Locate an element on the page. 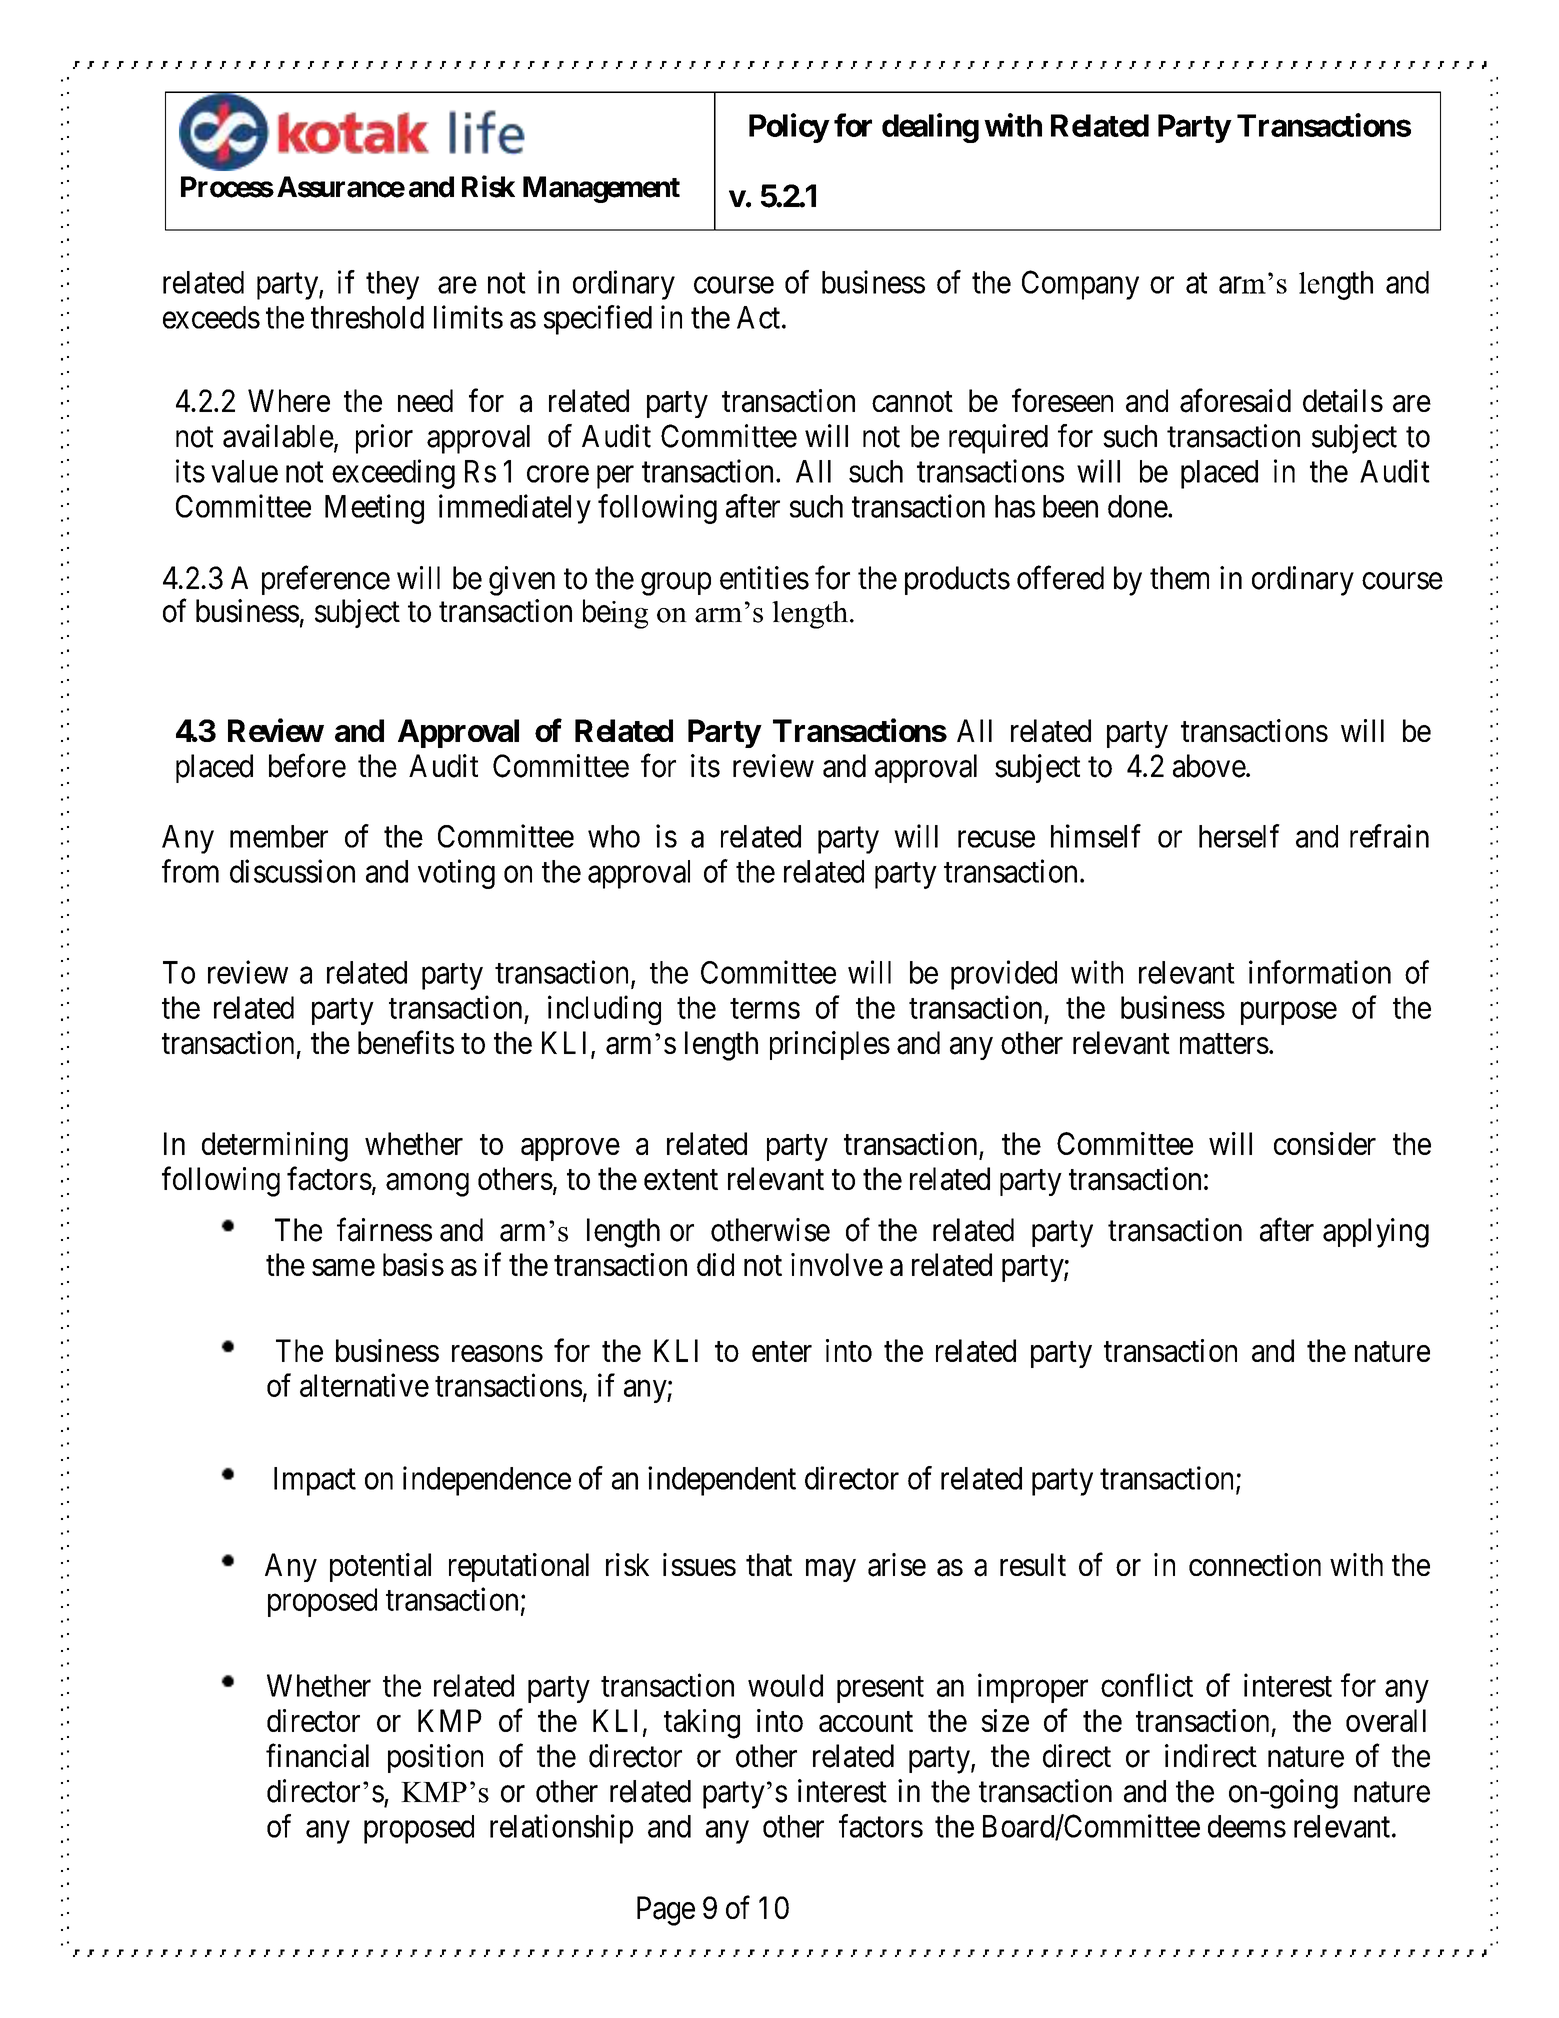 This image has height=2018, width=1559. applying is located at coordinates (1376, 1233).
